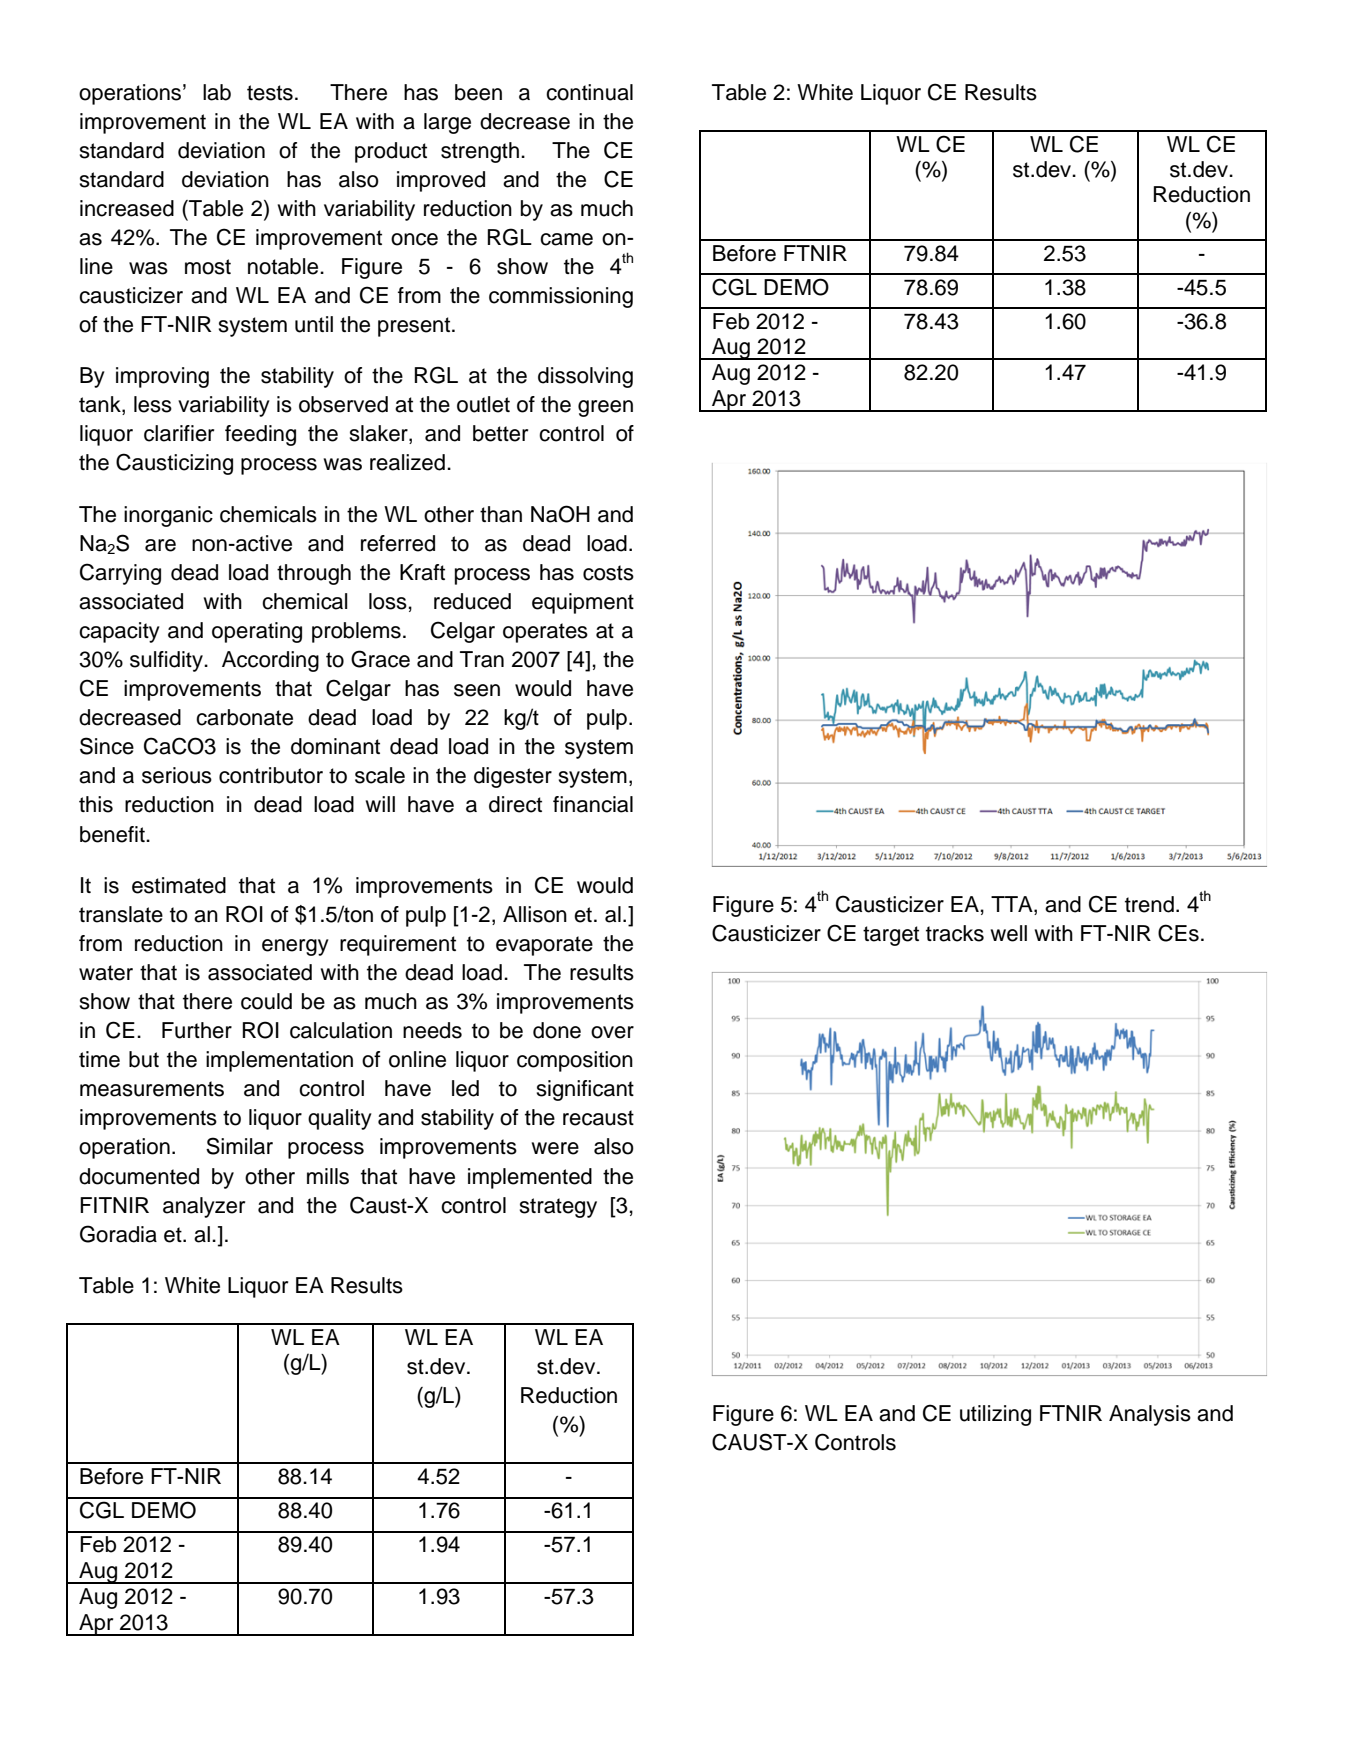 This page has height=1742, width=1346. Describe the element at coordinates (1013, 905) in the page. I see `TTA` at that location.
